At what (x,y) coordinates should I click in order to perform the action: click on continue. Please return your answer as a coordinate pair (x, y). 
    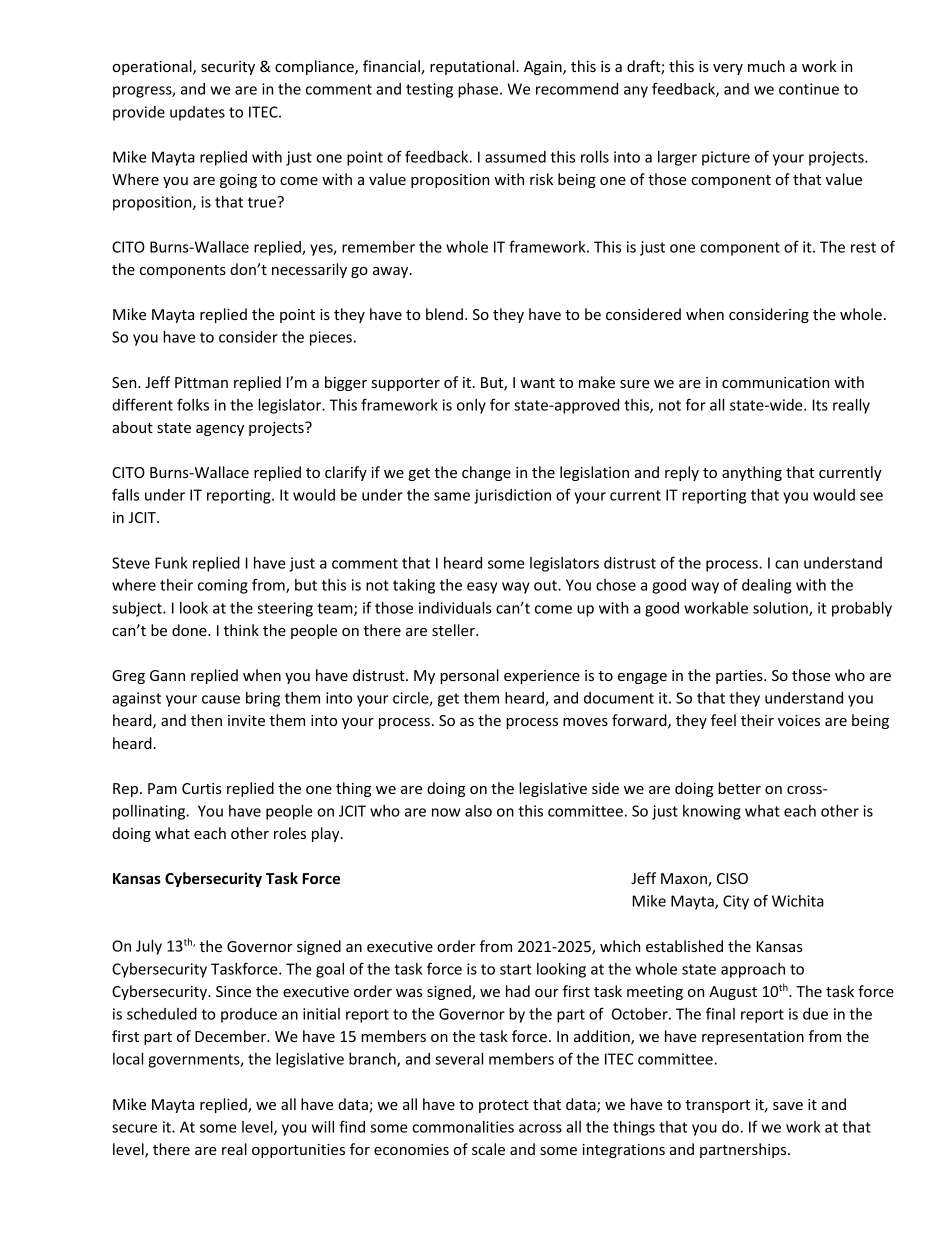
    Looking at the image, I should click on (809, 89).
